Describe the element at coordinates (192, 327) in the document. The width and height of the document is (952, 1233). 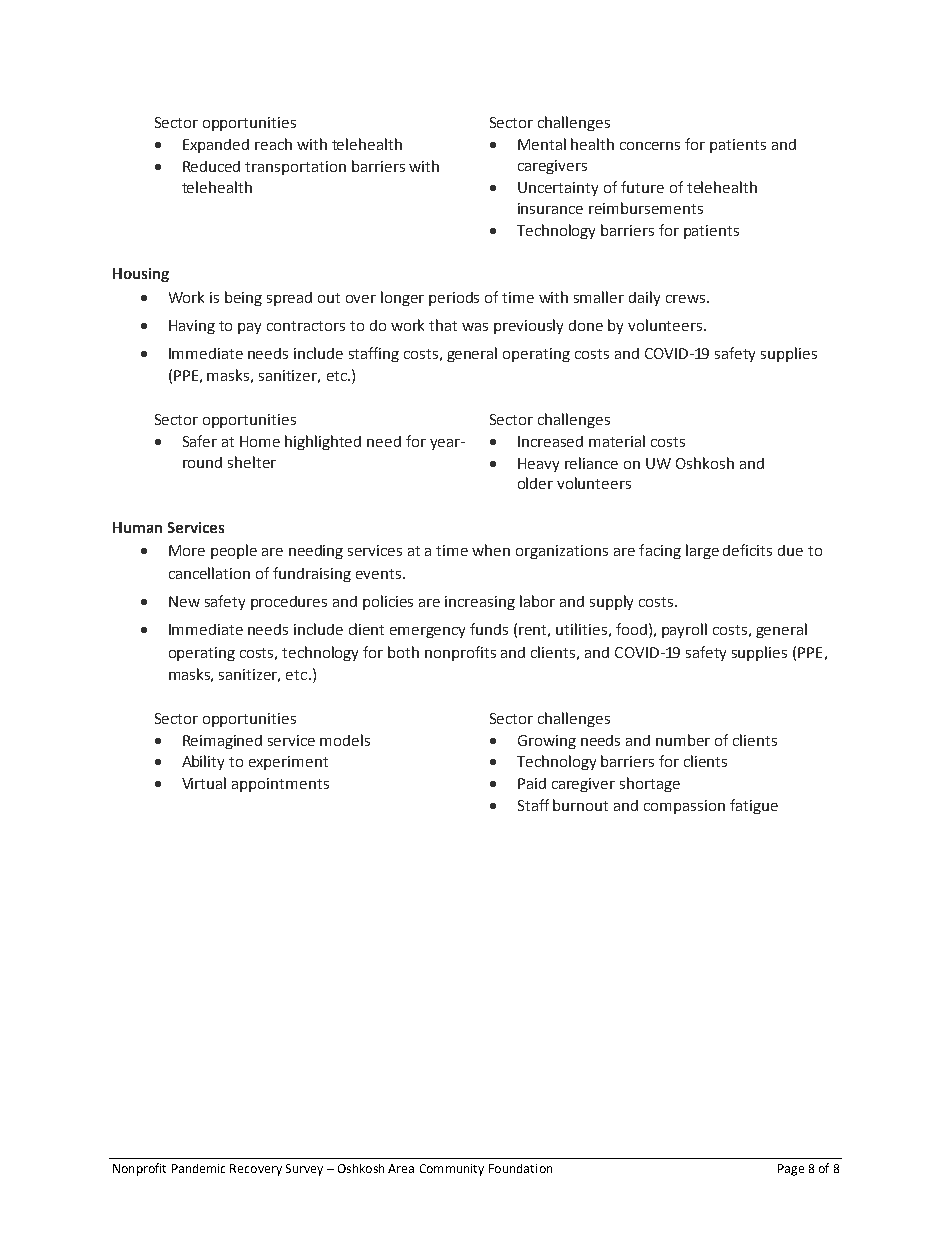
I see `Having` at that location.
